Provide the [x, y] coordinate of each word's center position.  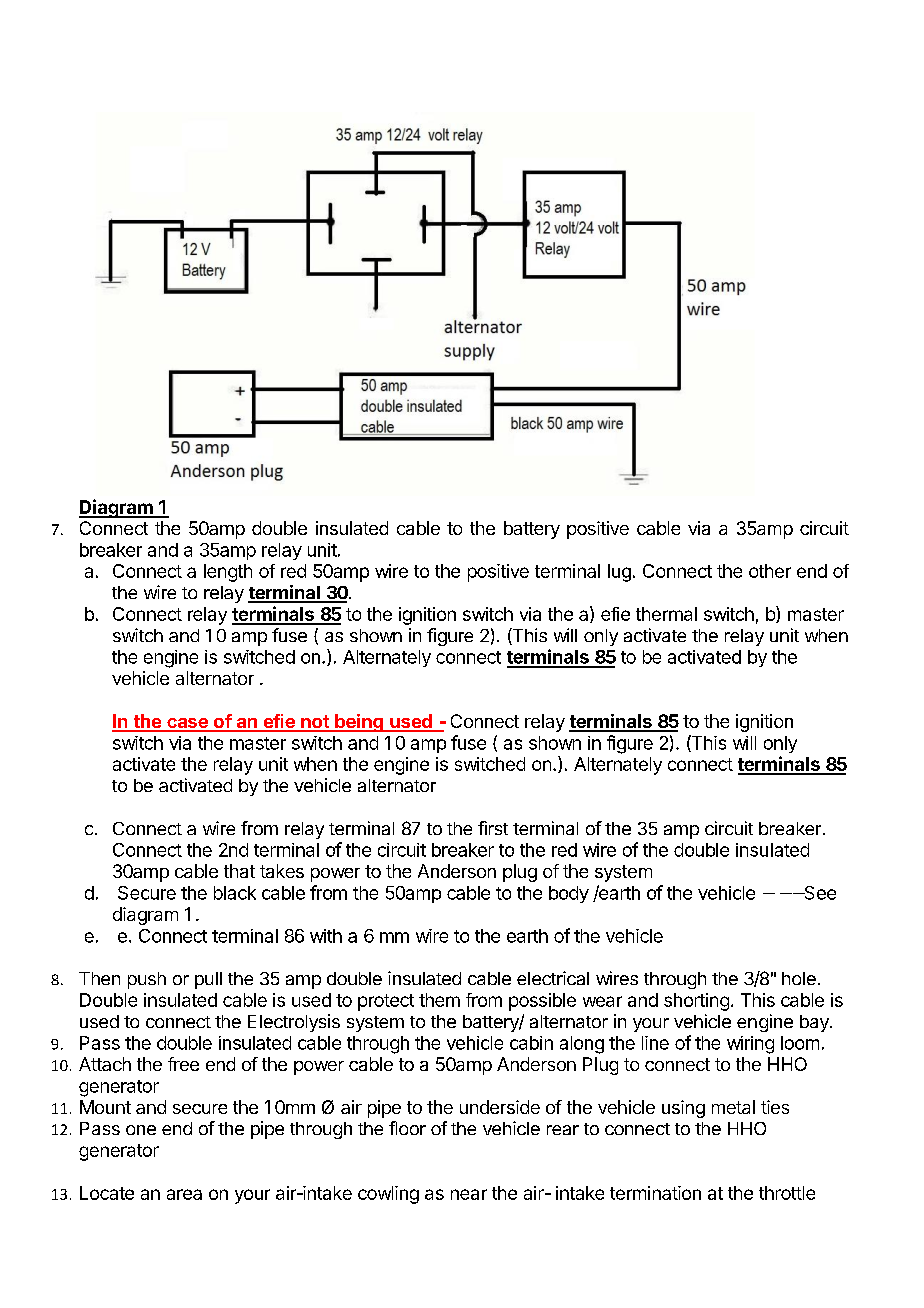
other [770, 571]
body [569, 894]
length [228, 573]
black [235, 893]
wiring [750, 1045]
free [183, 1064]
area [184, 1194]
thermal [666, 614]
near [469, 1194]
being [359, 723]
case [187, 724]
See [819, 893]
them [439, 1000]
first [493, 828]
